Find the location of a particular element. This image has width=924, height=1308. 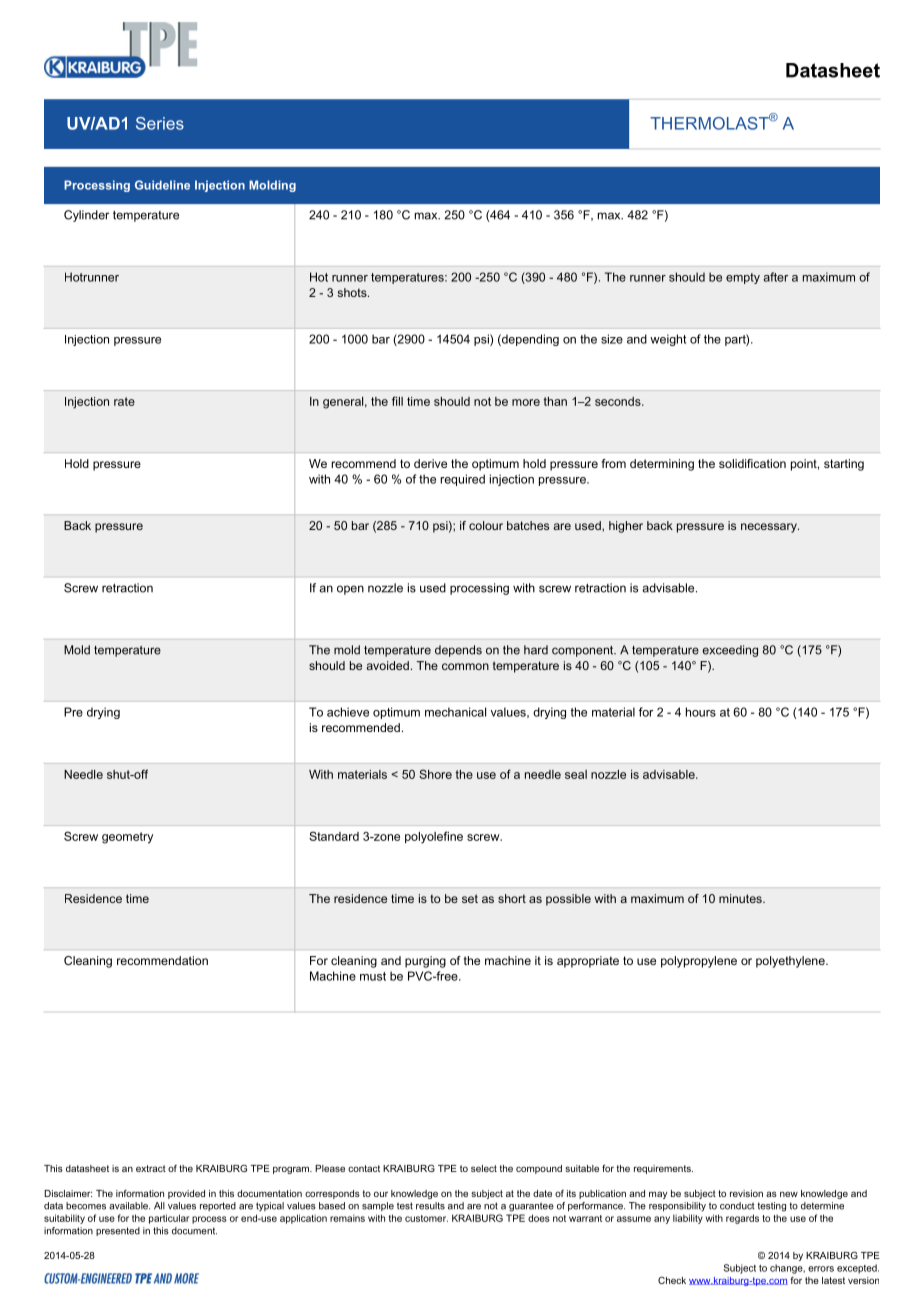

presented is located at coordinates (118, 1231).
